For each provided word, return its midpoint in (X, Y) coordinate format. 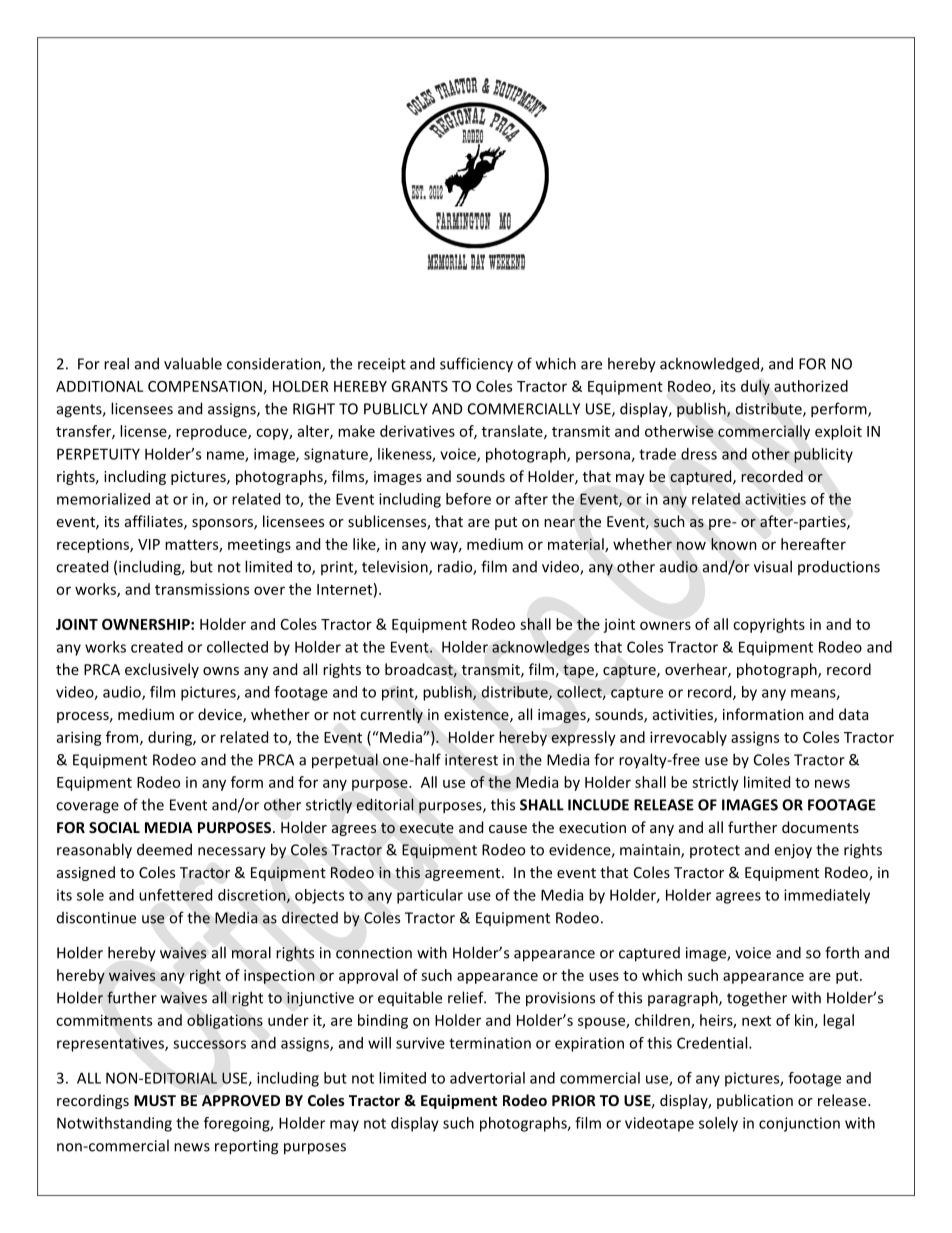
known (734, 544)
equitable (410, 998)
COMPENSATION (205, 386)
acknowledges (540, 648)
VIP (149, 544)
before (468, 499)
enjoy (793, 851)
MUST (155, 1100)
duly (755, 387)
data (853, 714)
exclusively (162, 670)
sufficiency (476, 365)
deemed (164, 849)
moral (251, 952)
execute (427, 828)
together (757, 999)
